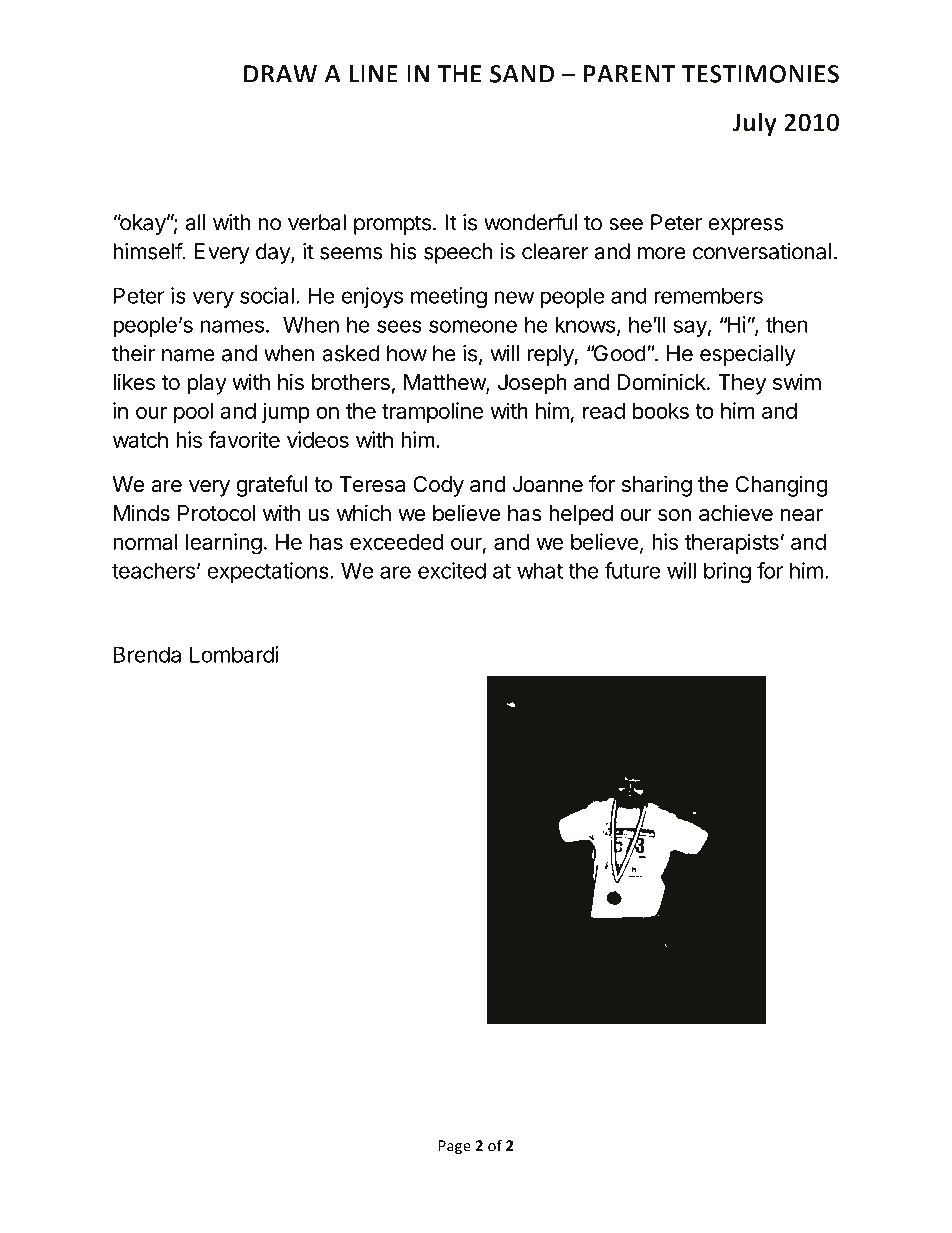  Describe the element at coordinates (280, 74) in the screenshot. I see `DRAW` at that location.
